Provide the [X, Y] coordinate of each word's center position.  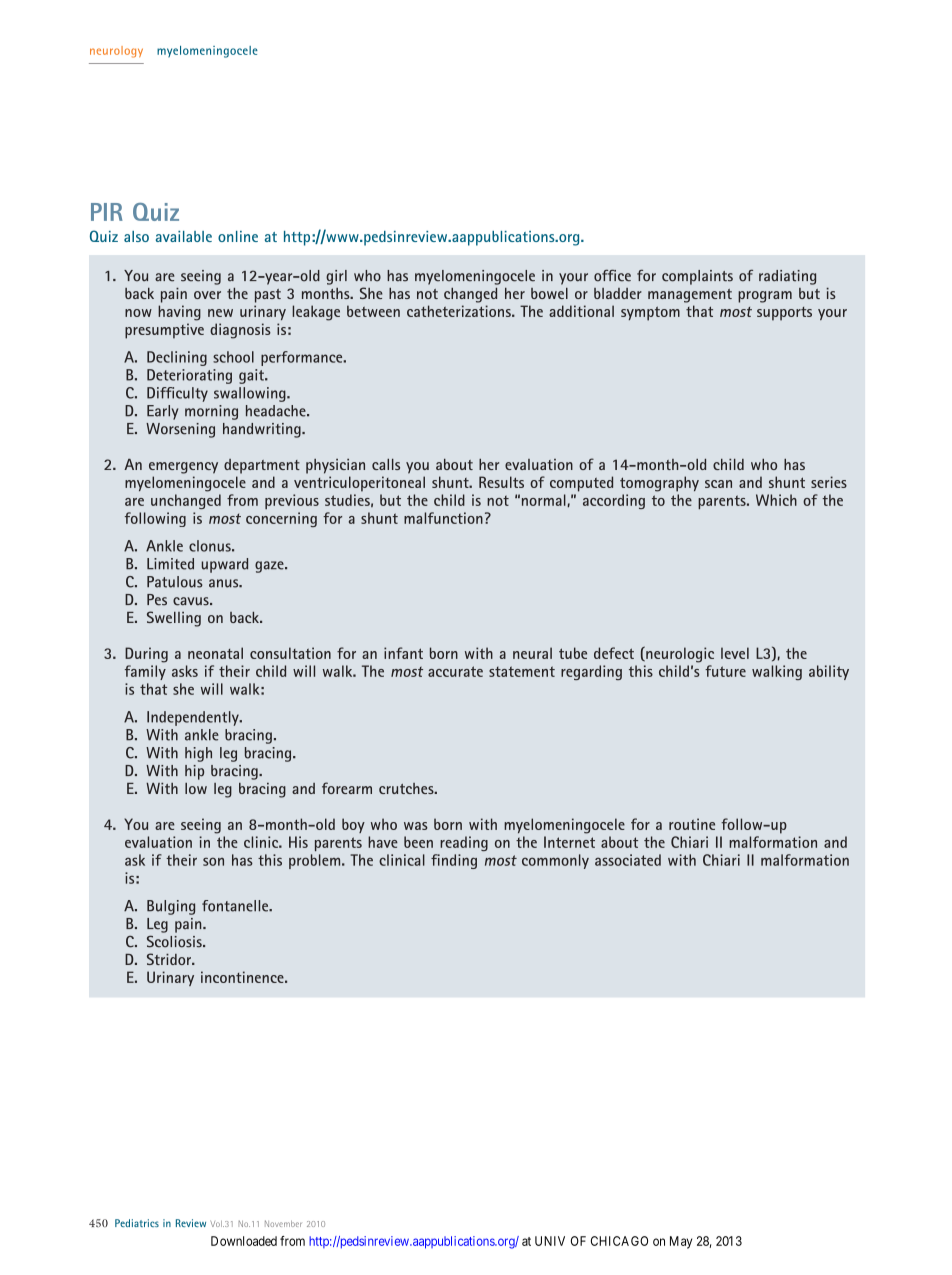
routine [692, 824]
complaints [697, 277]
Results [501, 482]
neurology [116, 52]
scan [718, 484]
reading [464, 843]
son [213, 861]
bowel [549, 293]
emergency [183, 468]
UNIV [550, 1241]
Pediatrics [137, 1223]
